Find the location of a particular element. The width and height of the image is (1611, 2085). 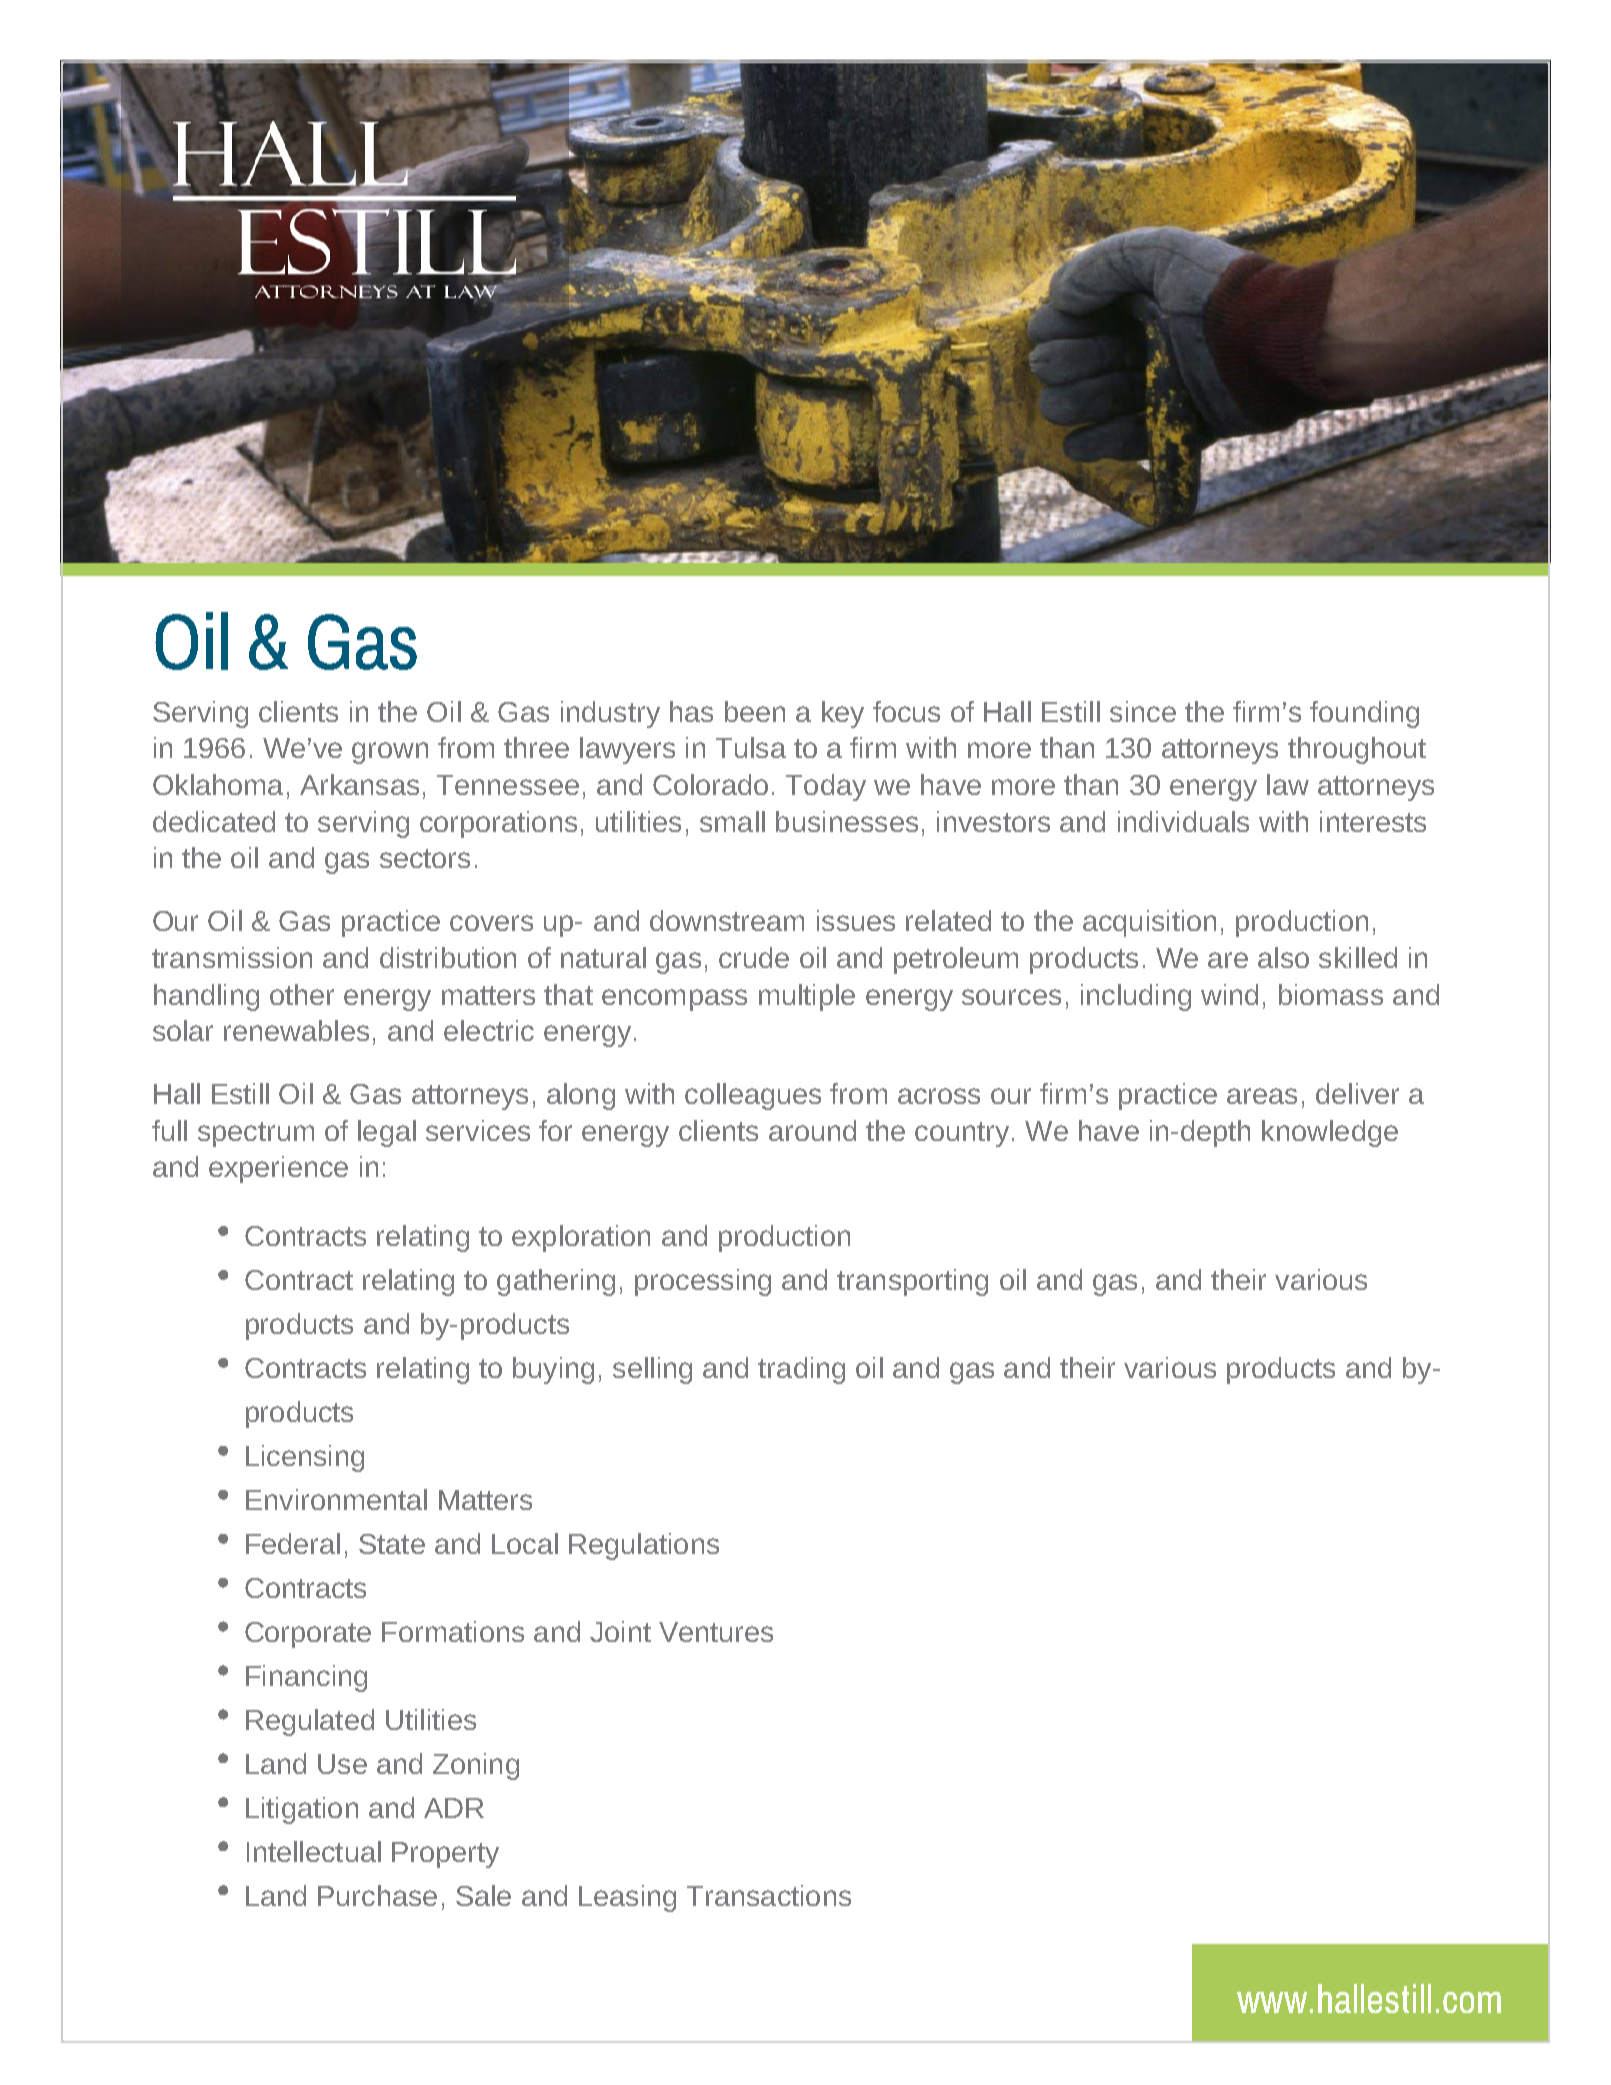

since is located at coordinates (1143, 711).
